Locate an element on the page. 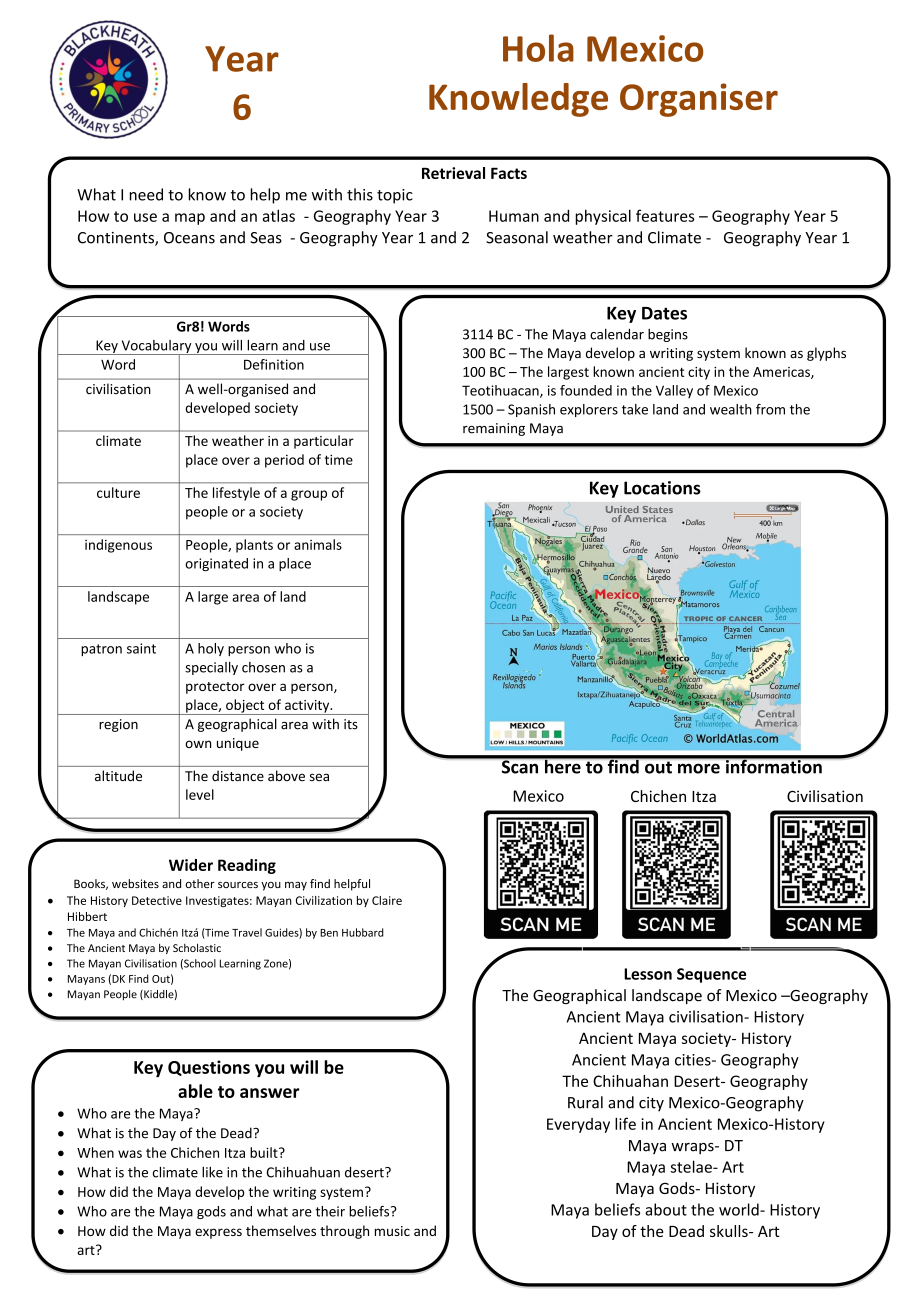 The image size is (924, 1308). specially is located at coordinates (211, 668).
